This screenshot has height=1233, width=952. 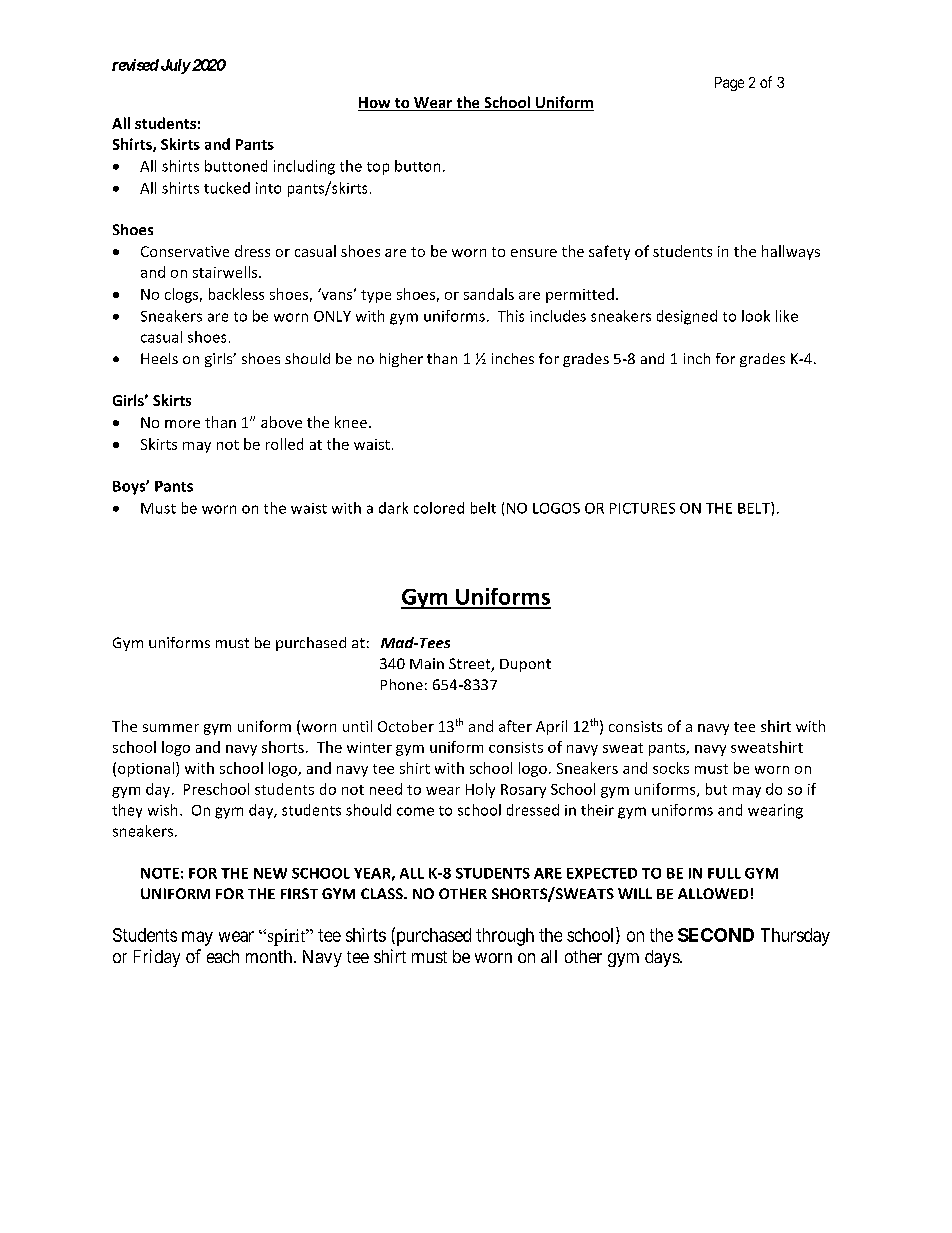 I want to click on tucked, so click(x=227, y=188).
